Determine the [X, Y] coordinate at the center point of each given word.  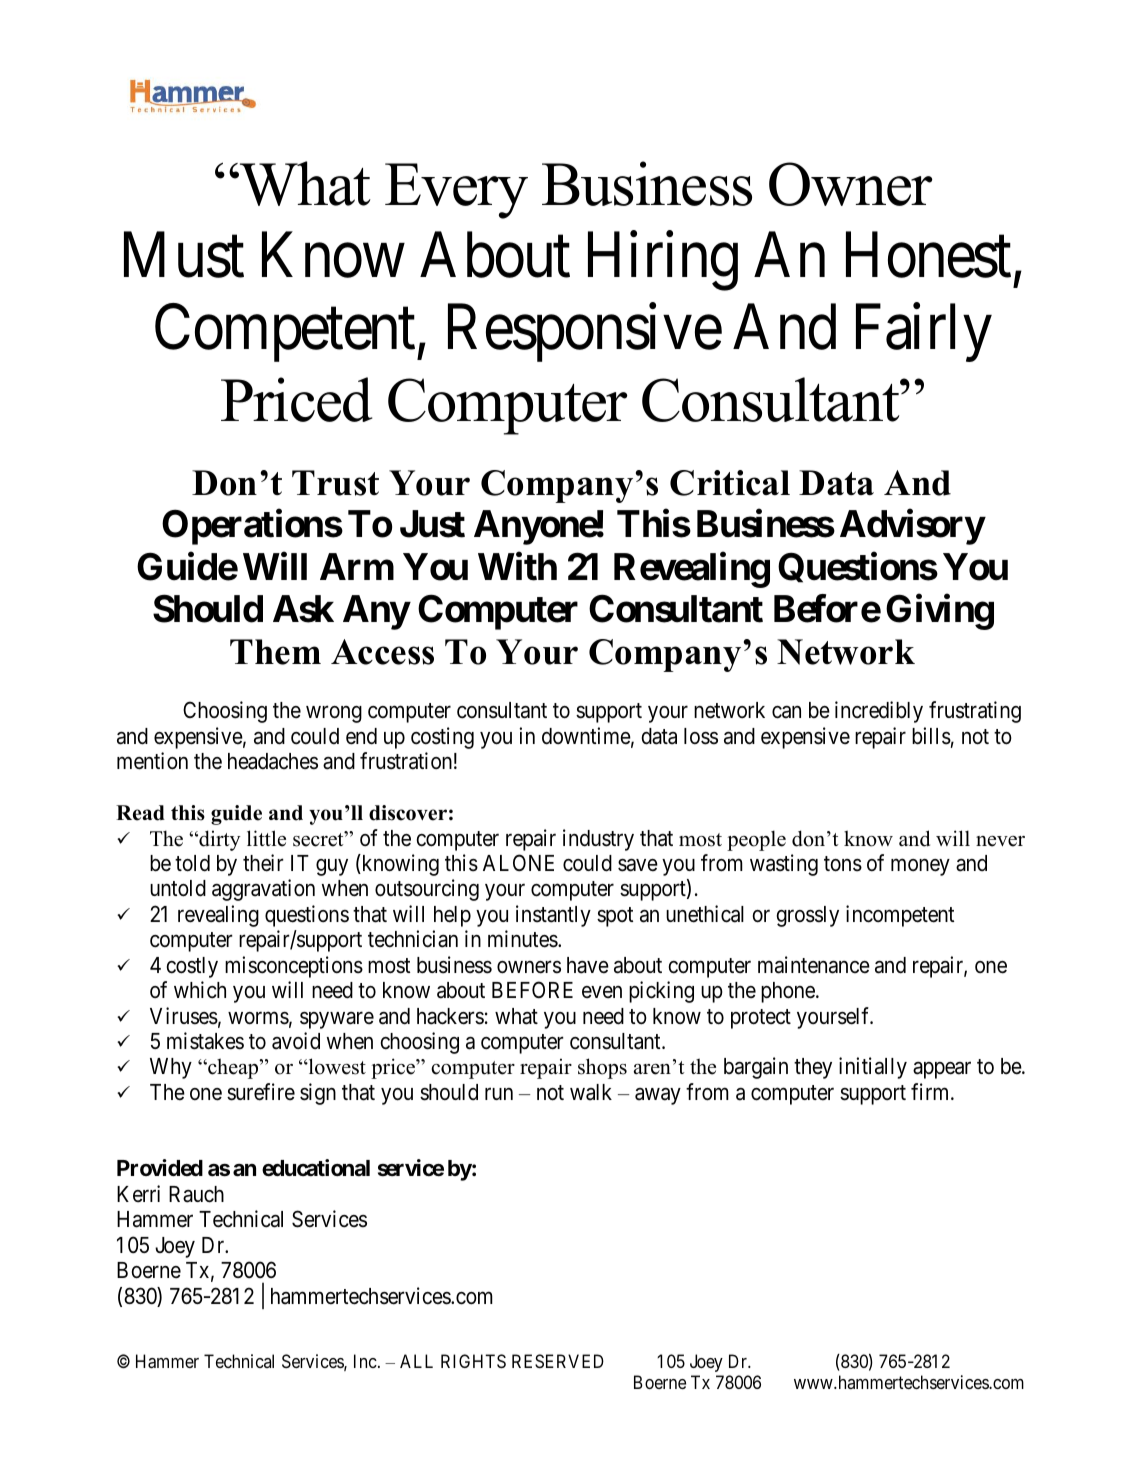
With [517, 566]
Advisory [912, 527]
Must [184, 256]
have [588, 965]
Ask [303, 609]
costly [192, 967]
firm [931, 1091]
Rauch [196, 1194]
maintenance [814, 965]
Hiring [663, 262]
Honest [928, 256]
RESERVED [558, 1361]
